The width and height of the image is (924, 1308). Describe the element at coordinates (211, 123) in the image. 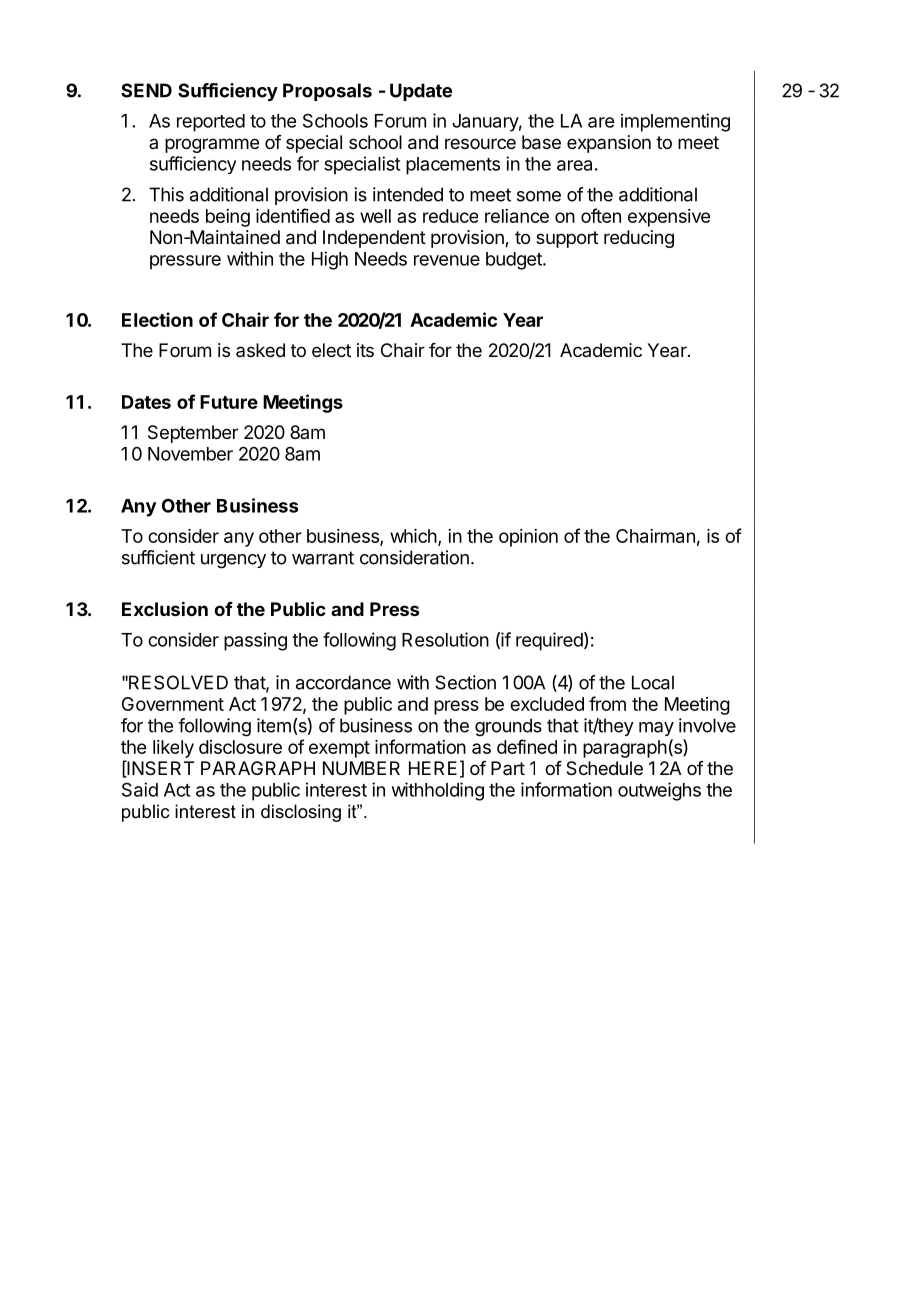

I see `reported` at that location.
